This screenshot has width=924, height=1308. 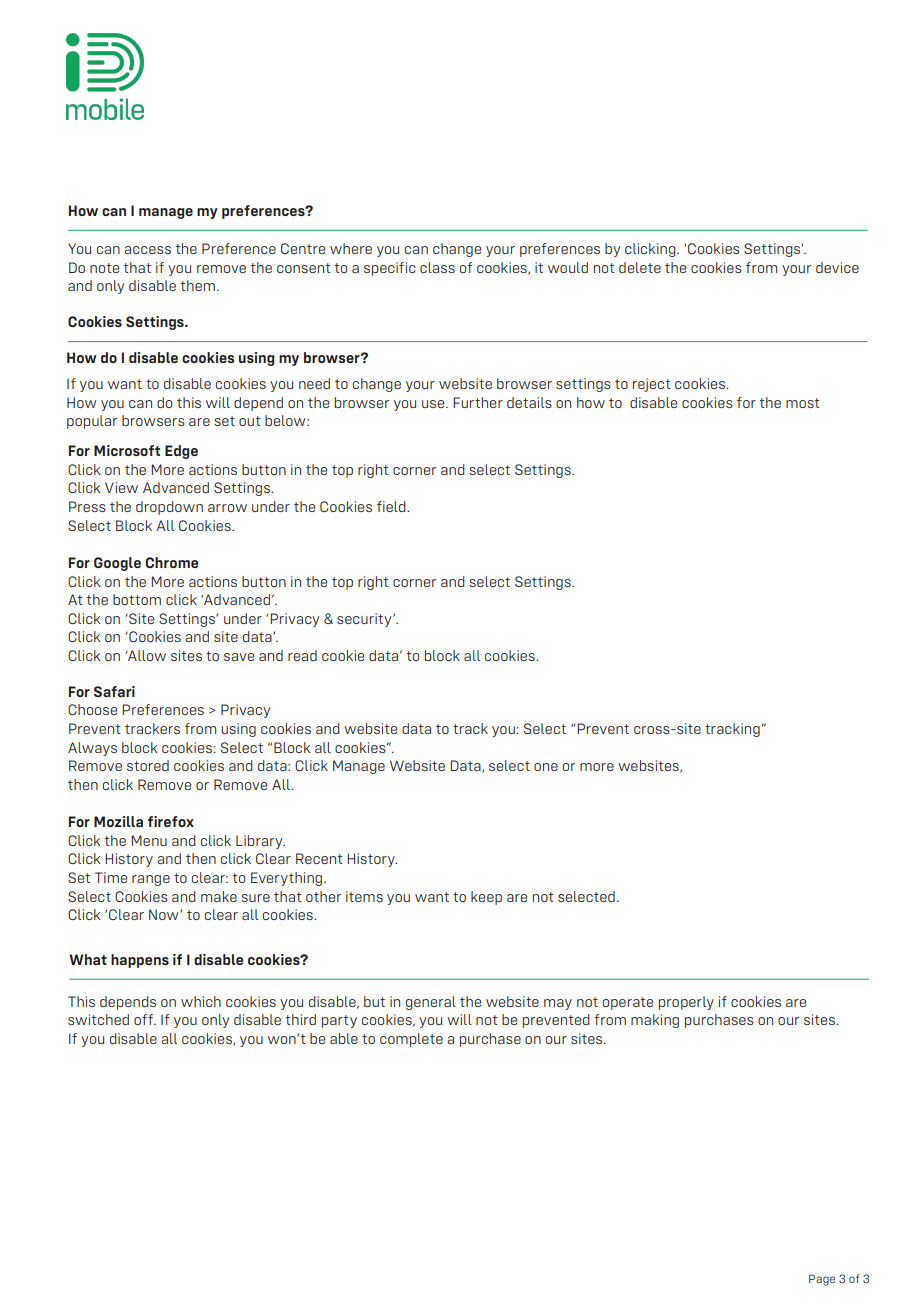 I want to click on which, so click(x=201, y=1001).
